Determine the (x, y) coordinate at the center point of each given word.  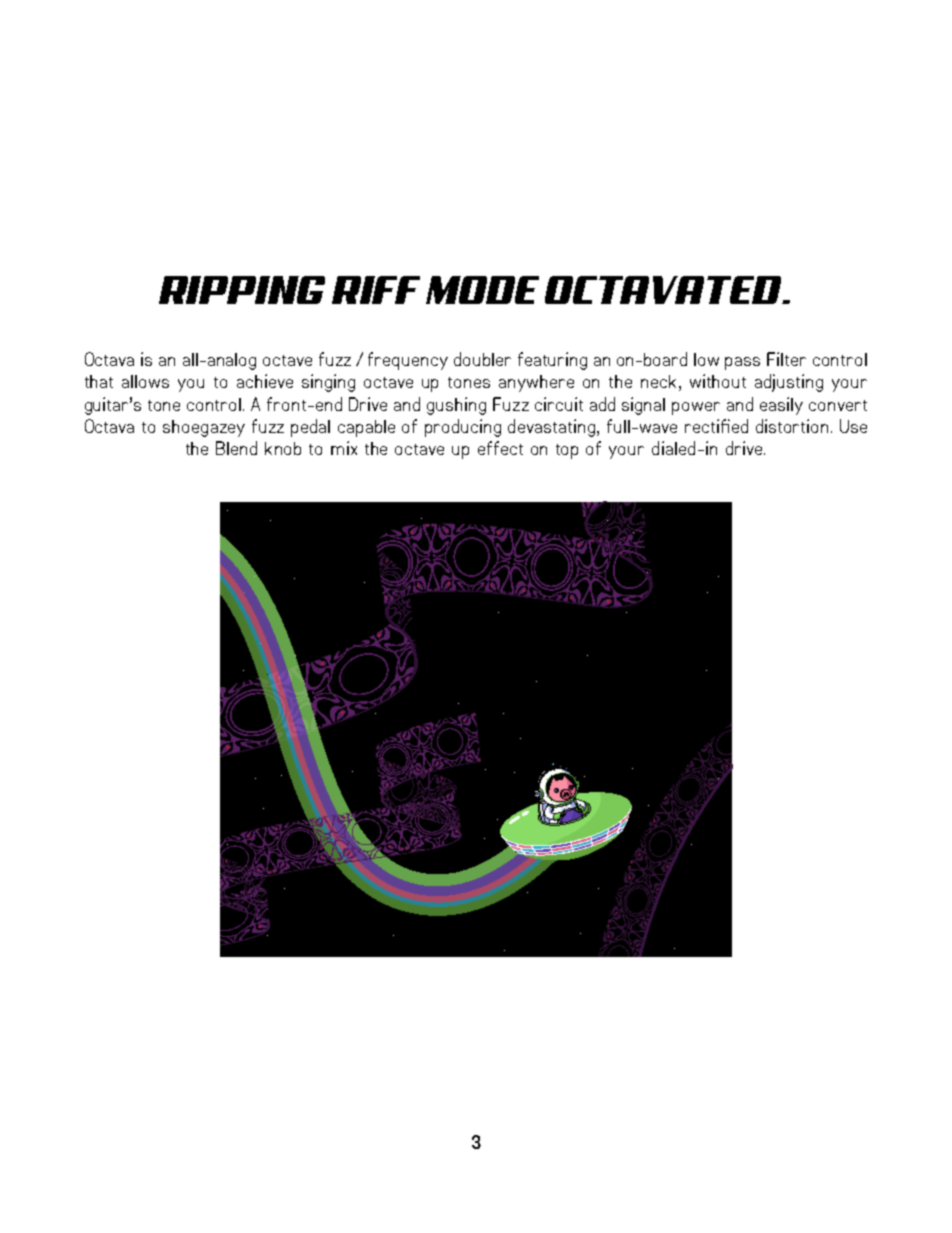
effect (500, 448)
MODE (482, 290)
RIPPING (242, 290)
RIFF (376, 290)
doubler (482, 359)
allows (145, 381)
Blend (236, 448)
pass (742, 363)
